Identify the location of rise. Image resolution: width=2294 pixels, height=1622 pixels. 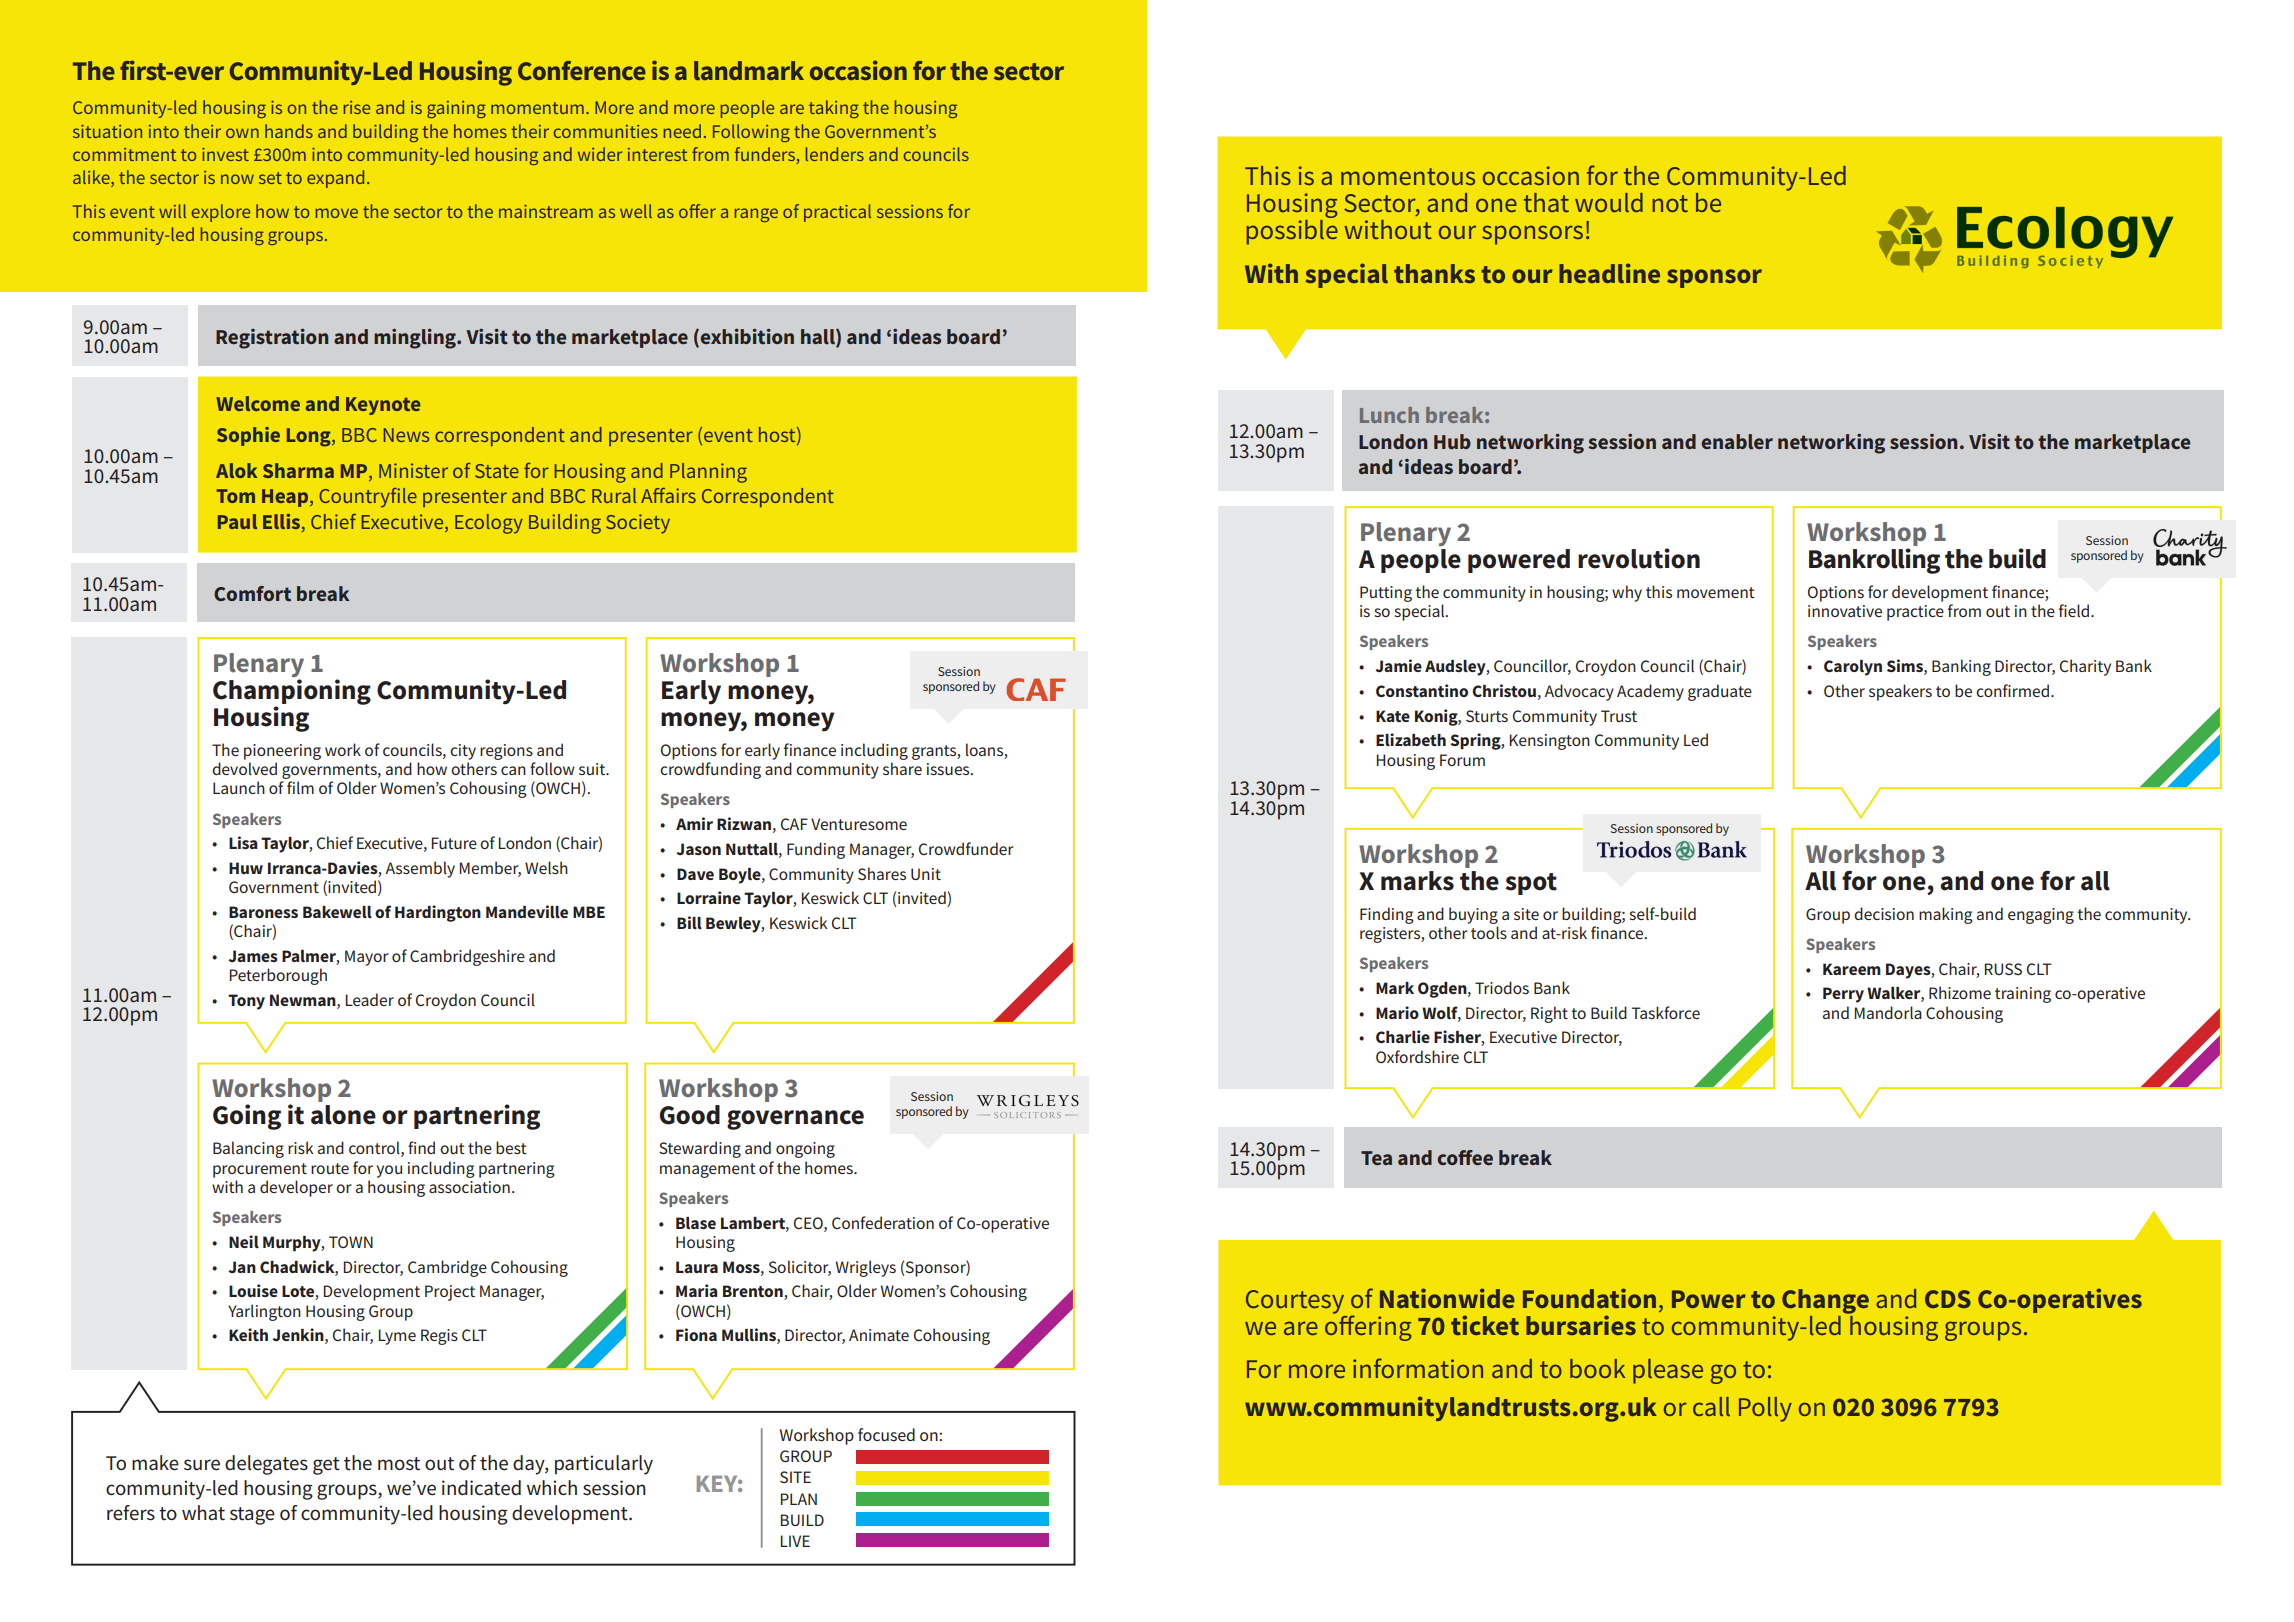
(357, 107).
